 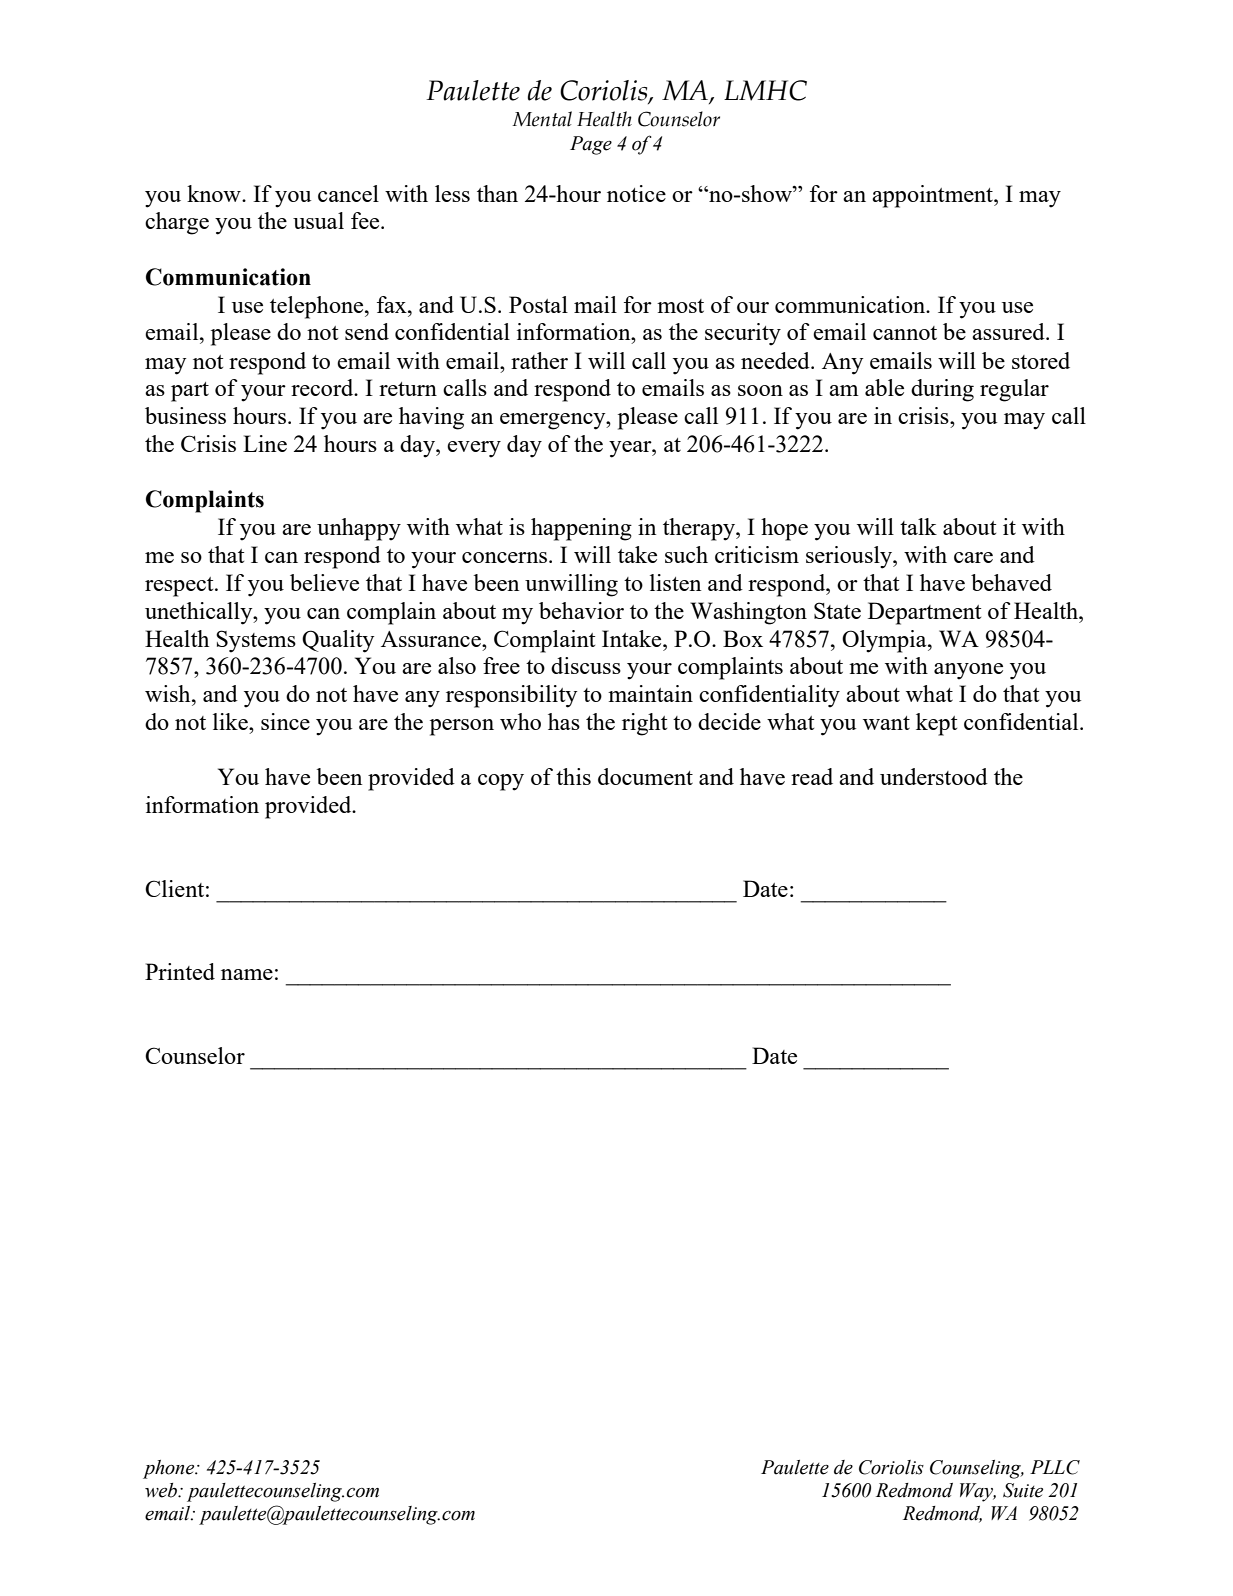 What do you see at coordinates (247, 974) in the image?
I see `name` at bounding box center [247, 974].
